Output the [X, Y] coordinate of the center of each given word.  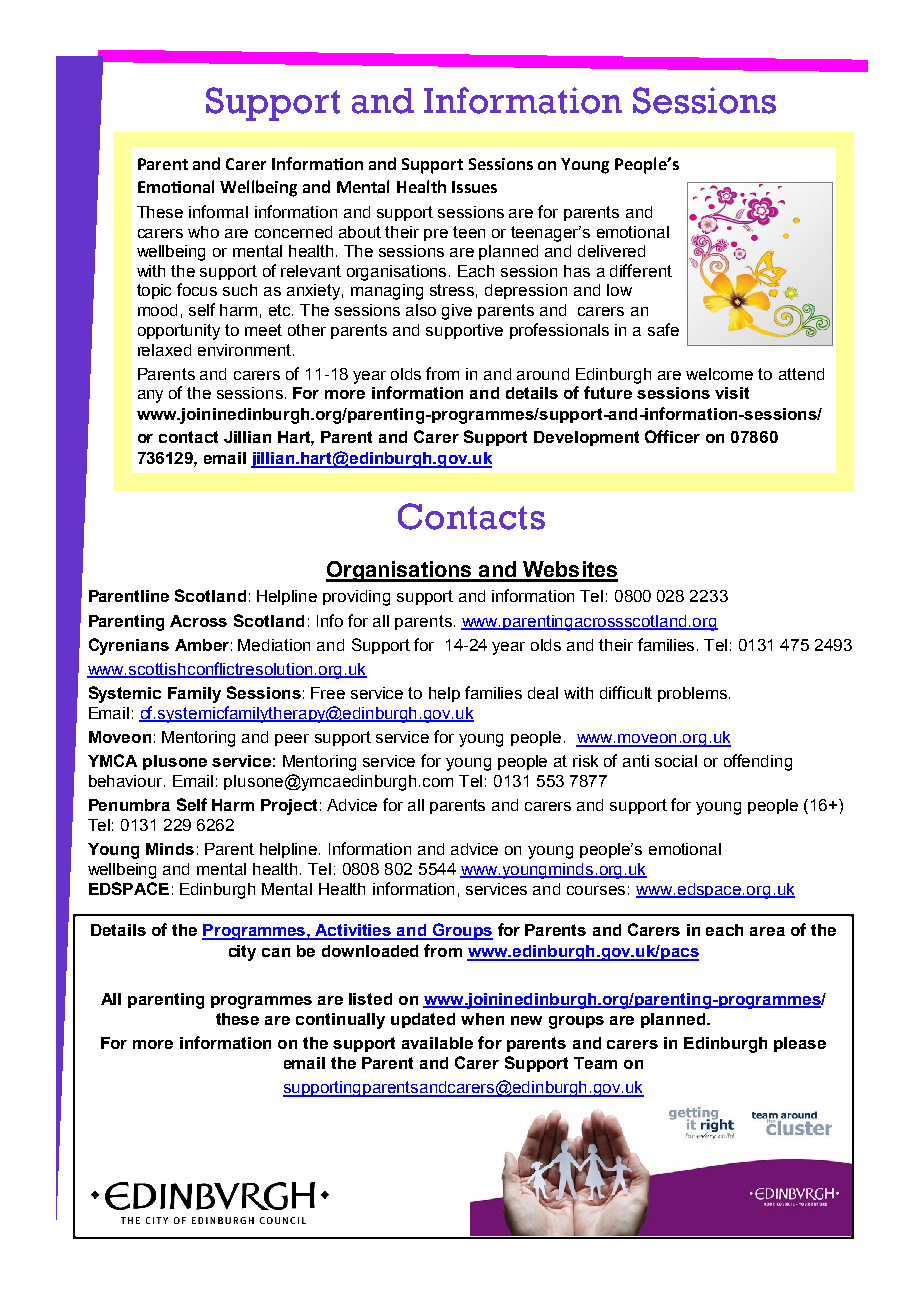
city [242, 953]
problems [694, 694]
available [437, 1043]
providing [356, 598]
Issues [474, 187]
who [203, 232]
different [641, 270]
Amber [202, 645]
